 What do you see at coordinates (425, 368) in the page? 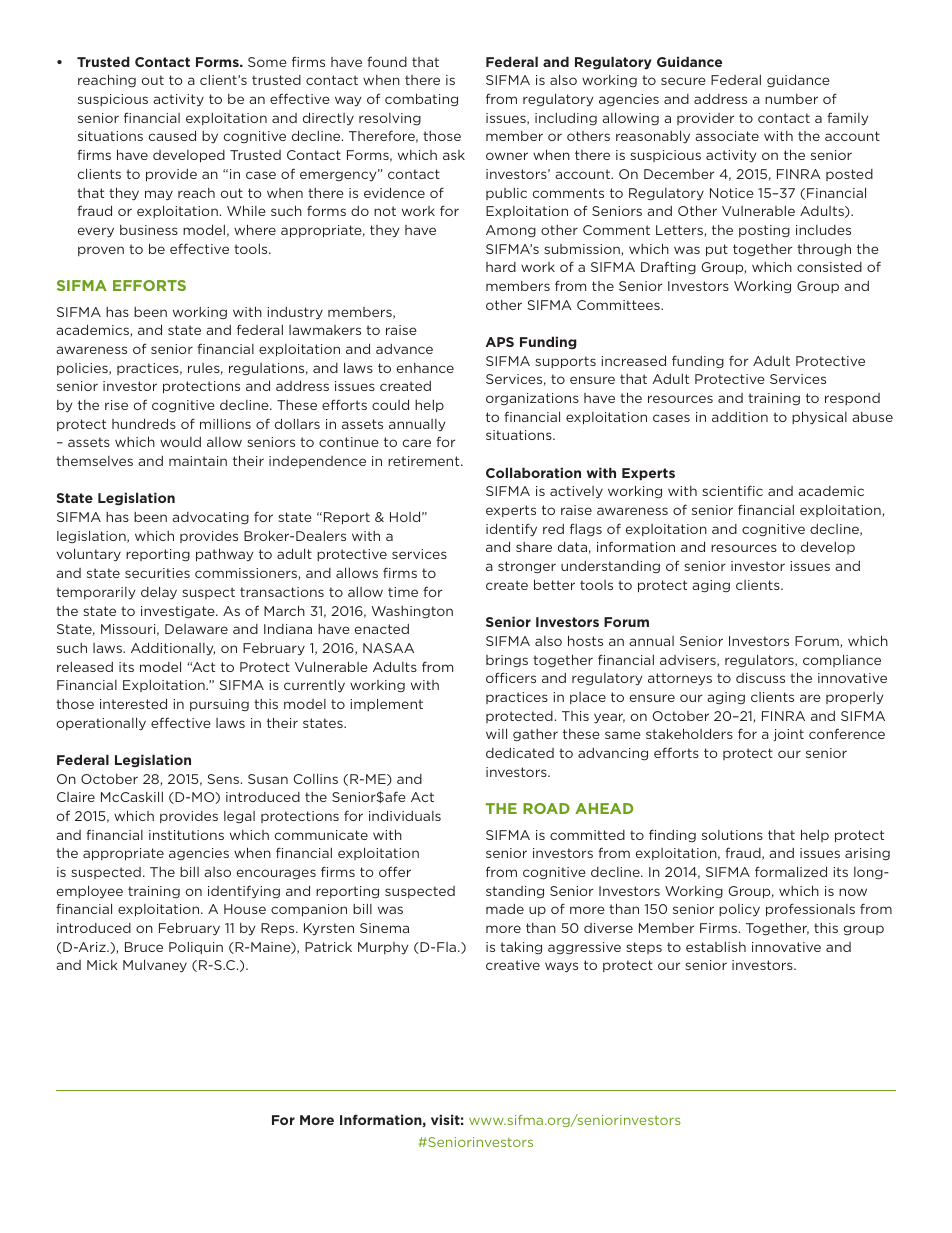
I see `enhance` at bounding box center [425, 368].
